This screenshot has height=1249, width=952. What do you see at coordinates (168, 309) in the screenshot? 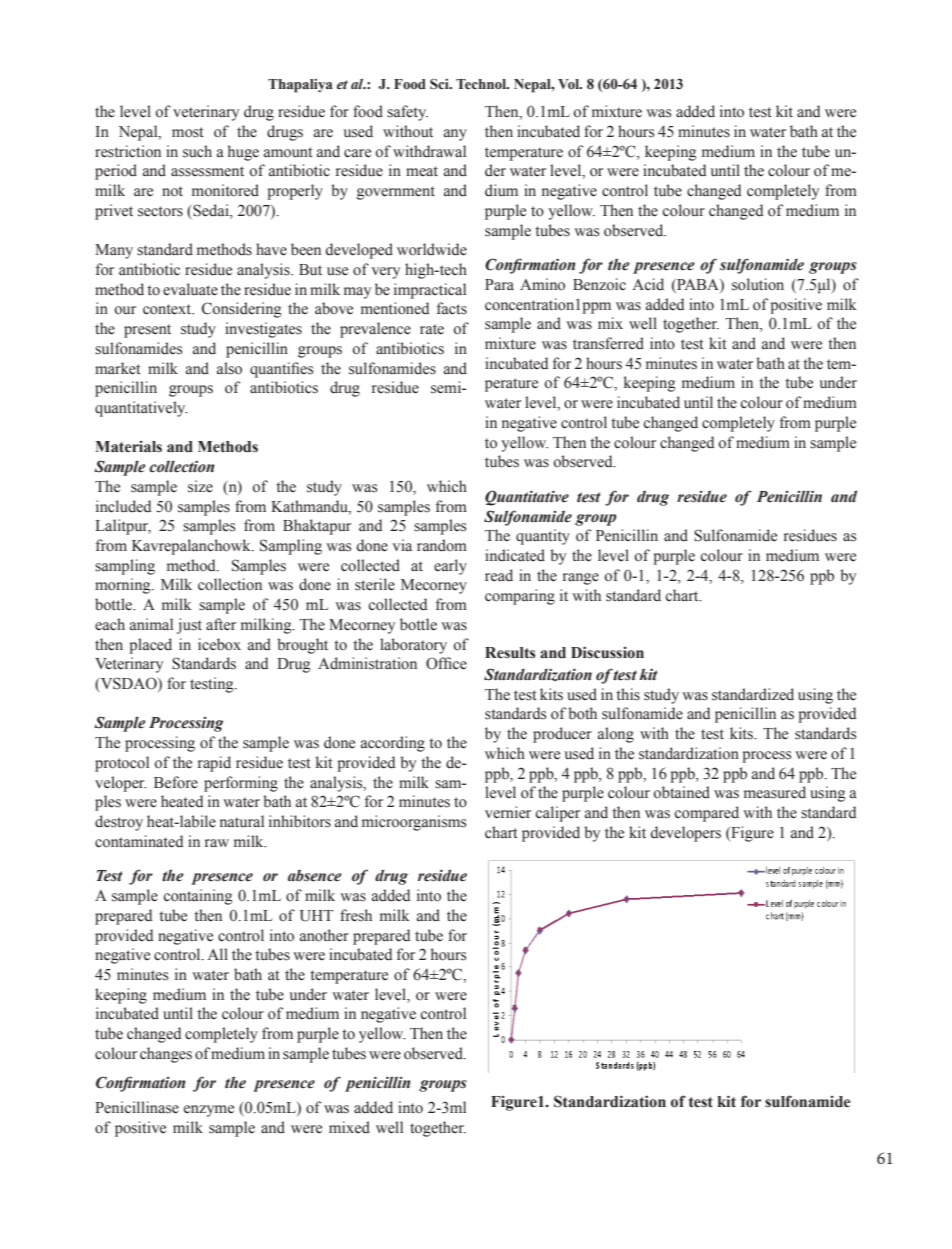
I see `context` at bounding box center [168, 309].
